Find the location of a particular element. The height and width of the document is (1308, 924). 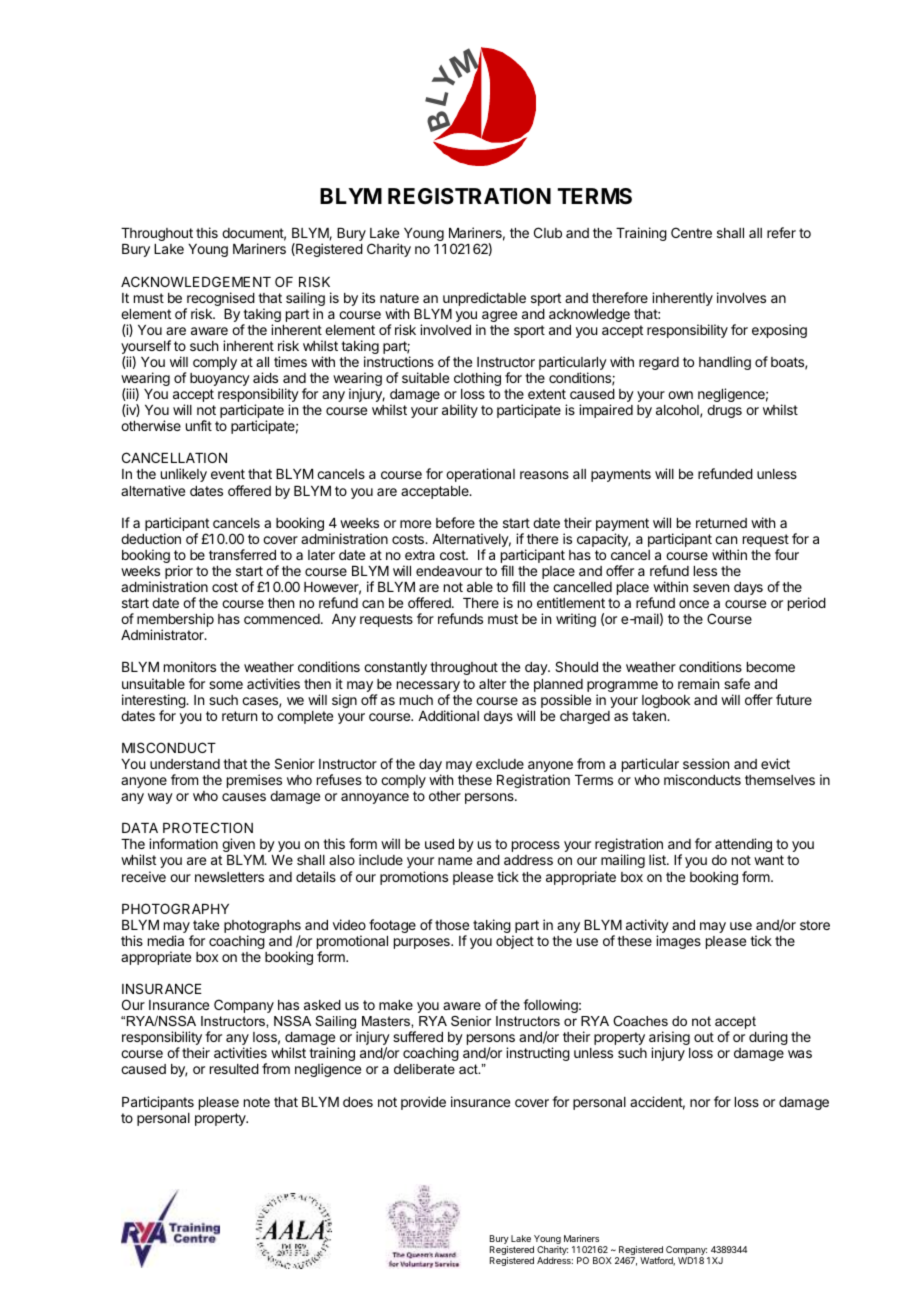

deliberate is located at coordinates (424, 1069).
